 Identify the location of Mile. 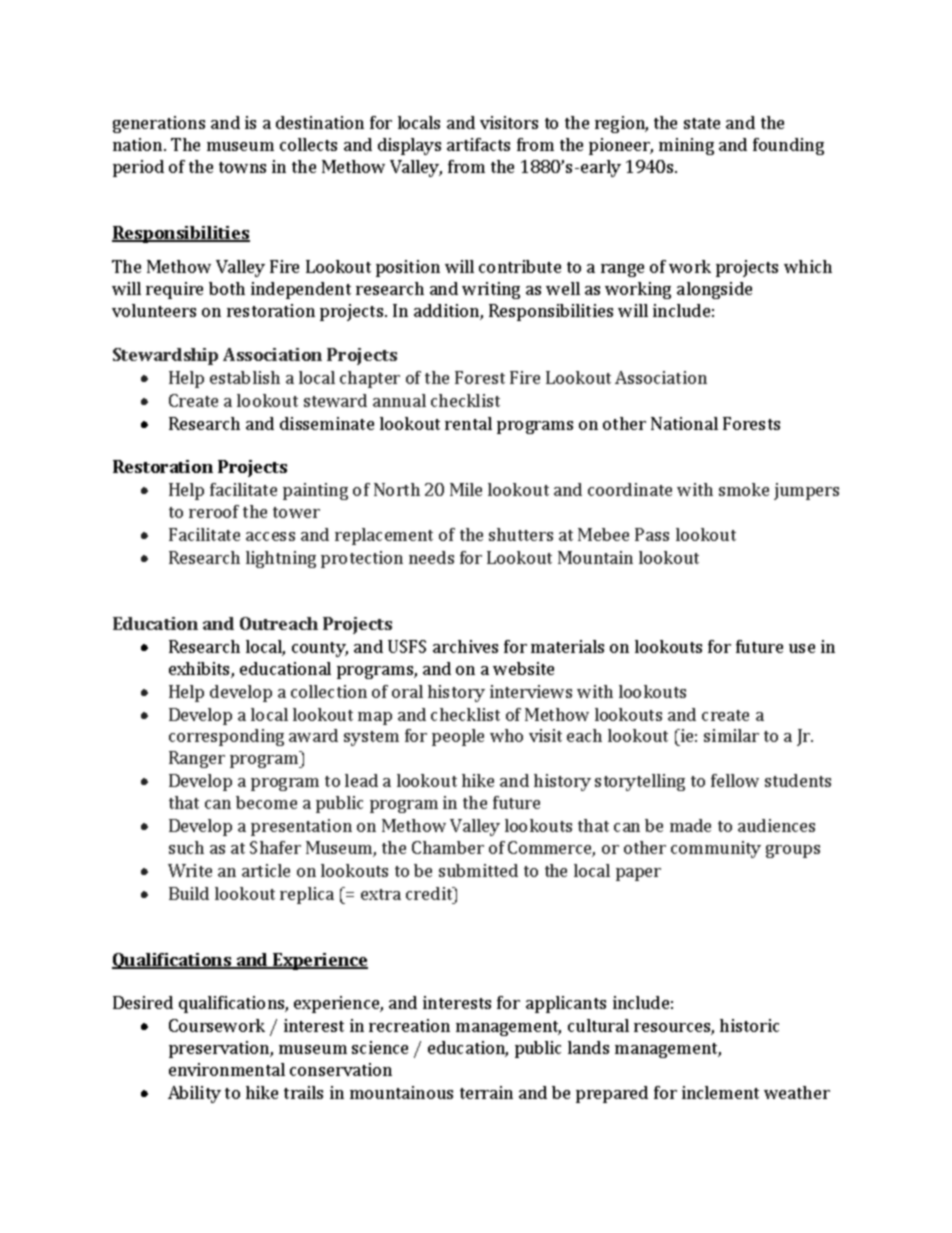
(466, 489).
